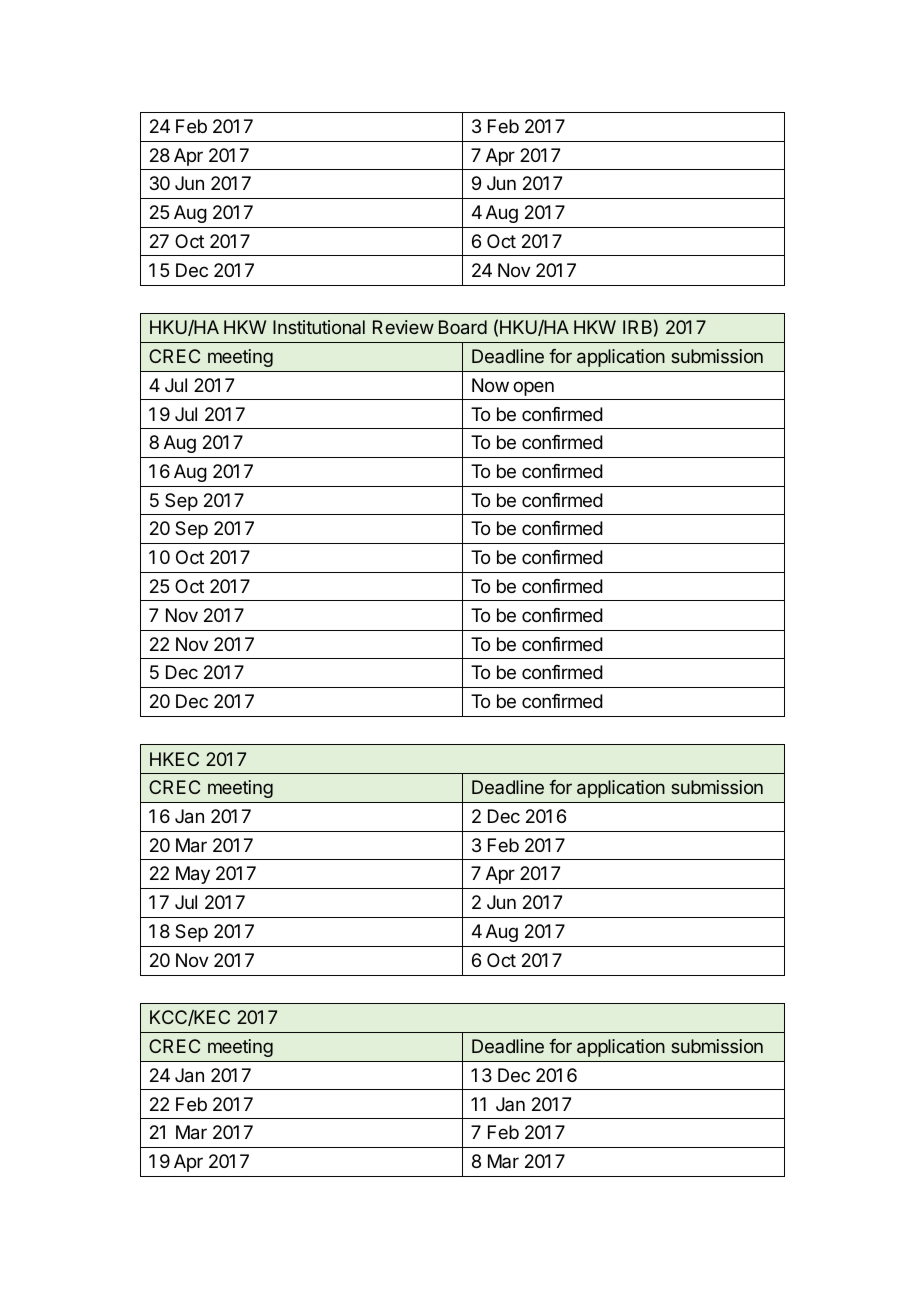  What do you see at coordinates (533, 388) in the image?
I see `open` at bounding box center [533, 388].
